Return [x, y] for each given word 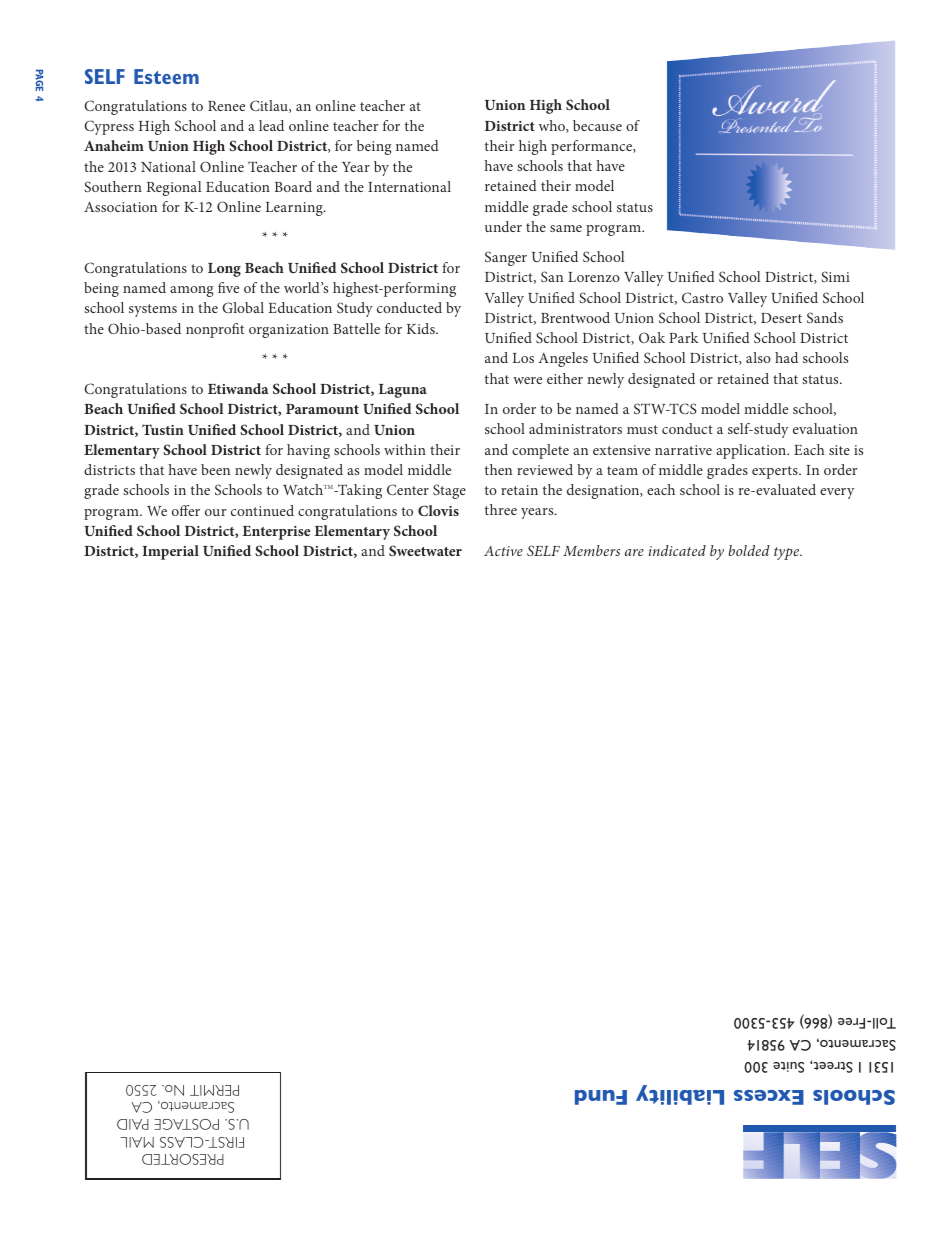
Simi [835, 276]
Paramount [322, 409]
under [503, 226]
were [527, 380]
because [597, 125]
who [553, 126]
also [758, 357]
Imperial [170, 552]
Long [224, 270]
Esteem [166, 76]
